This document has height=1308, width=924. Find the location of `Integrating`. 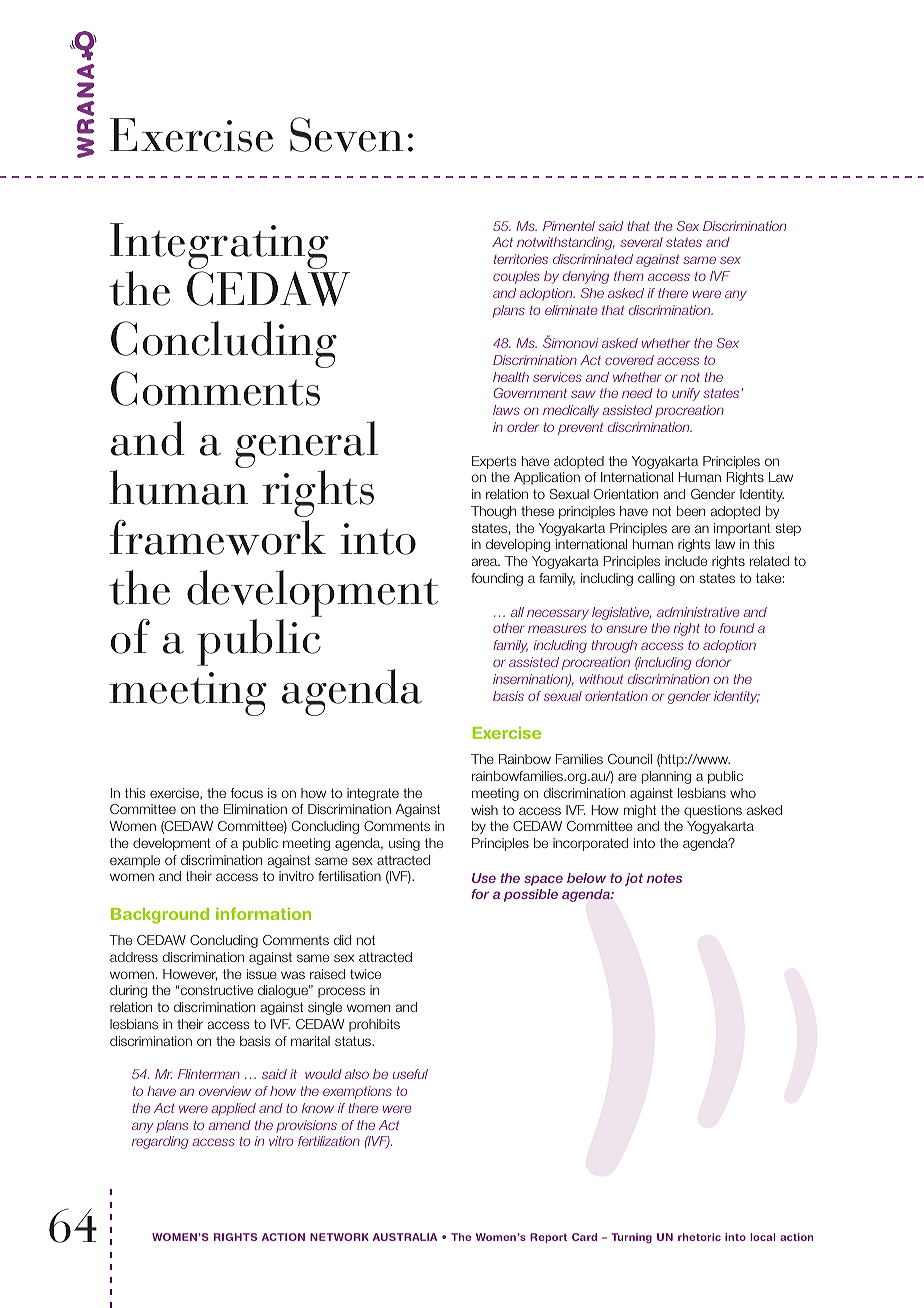

Integrating is located at coordinates (219, 247).
